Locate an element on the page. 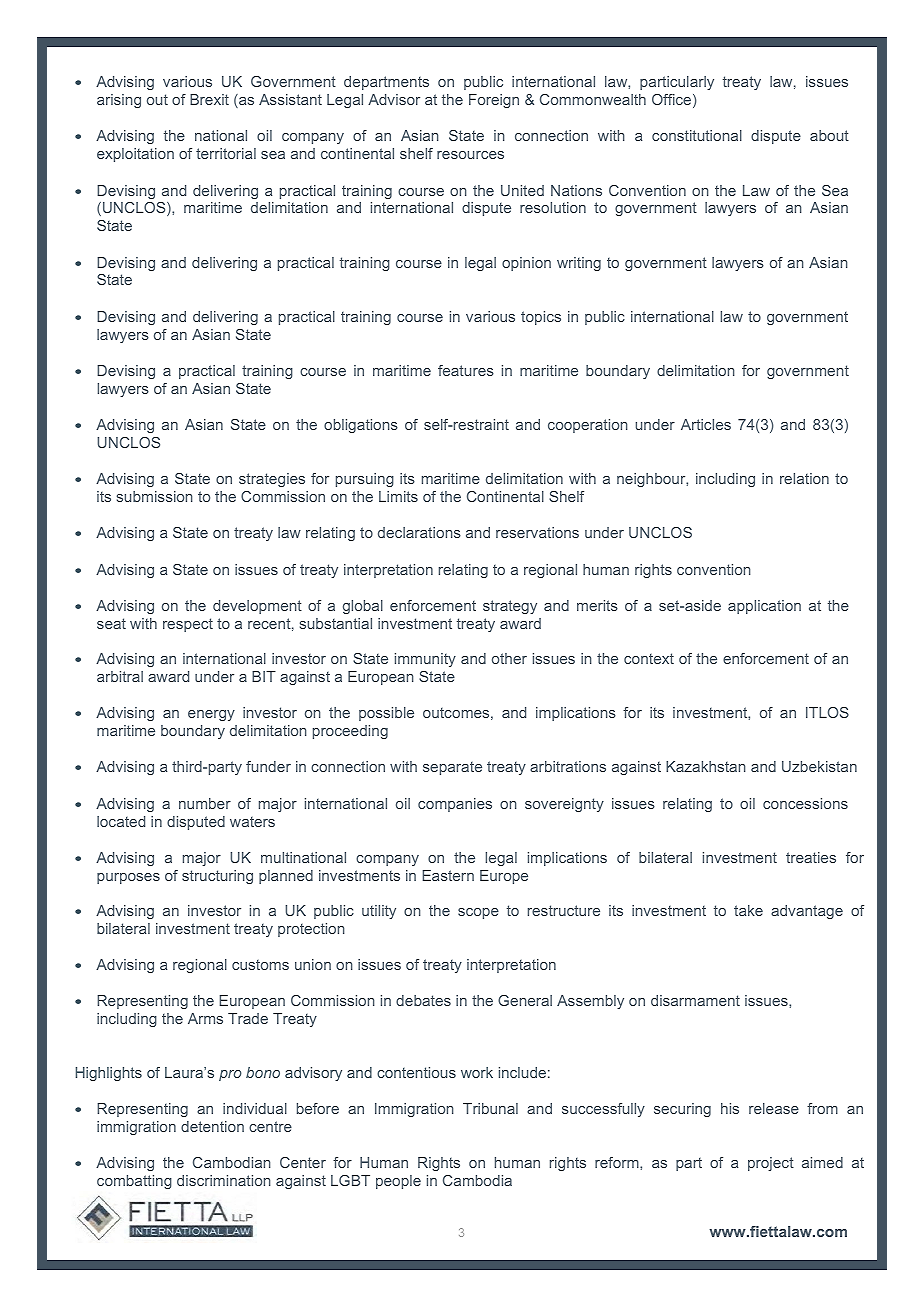  declarations is located at coordinates (419, 532).
